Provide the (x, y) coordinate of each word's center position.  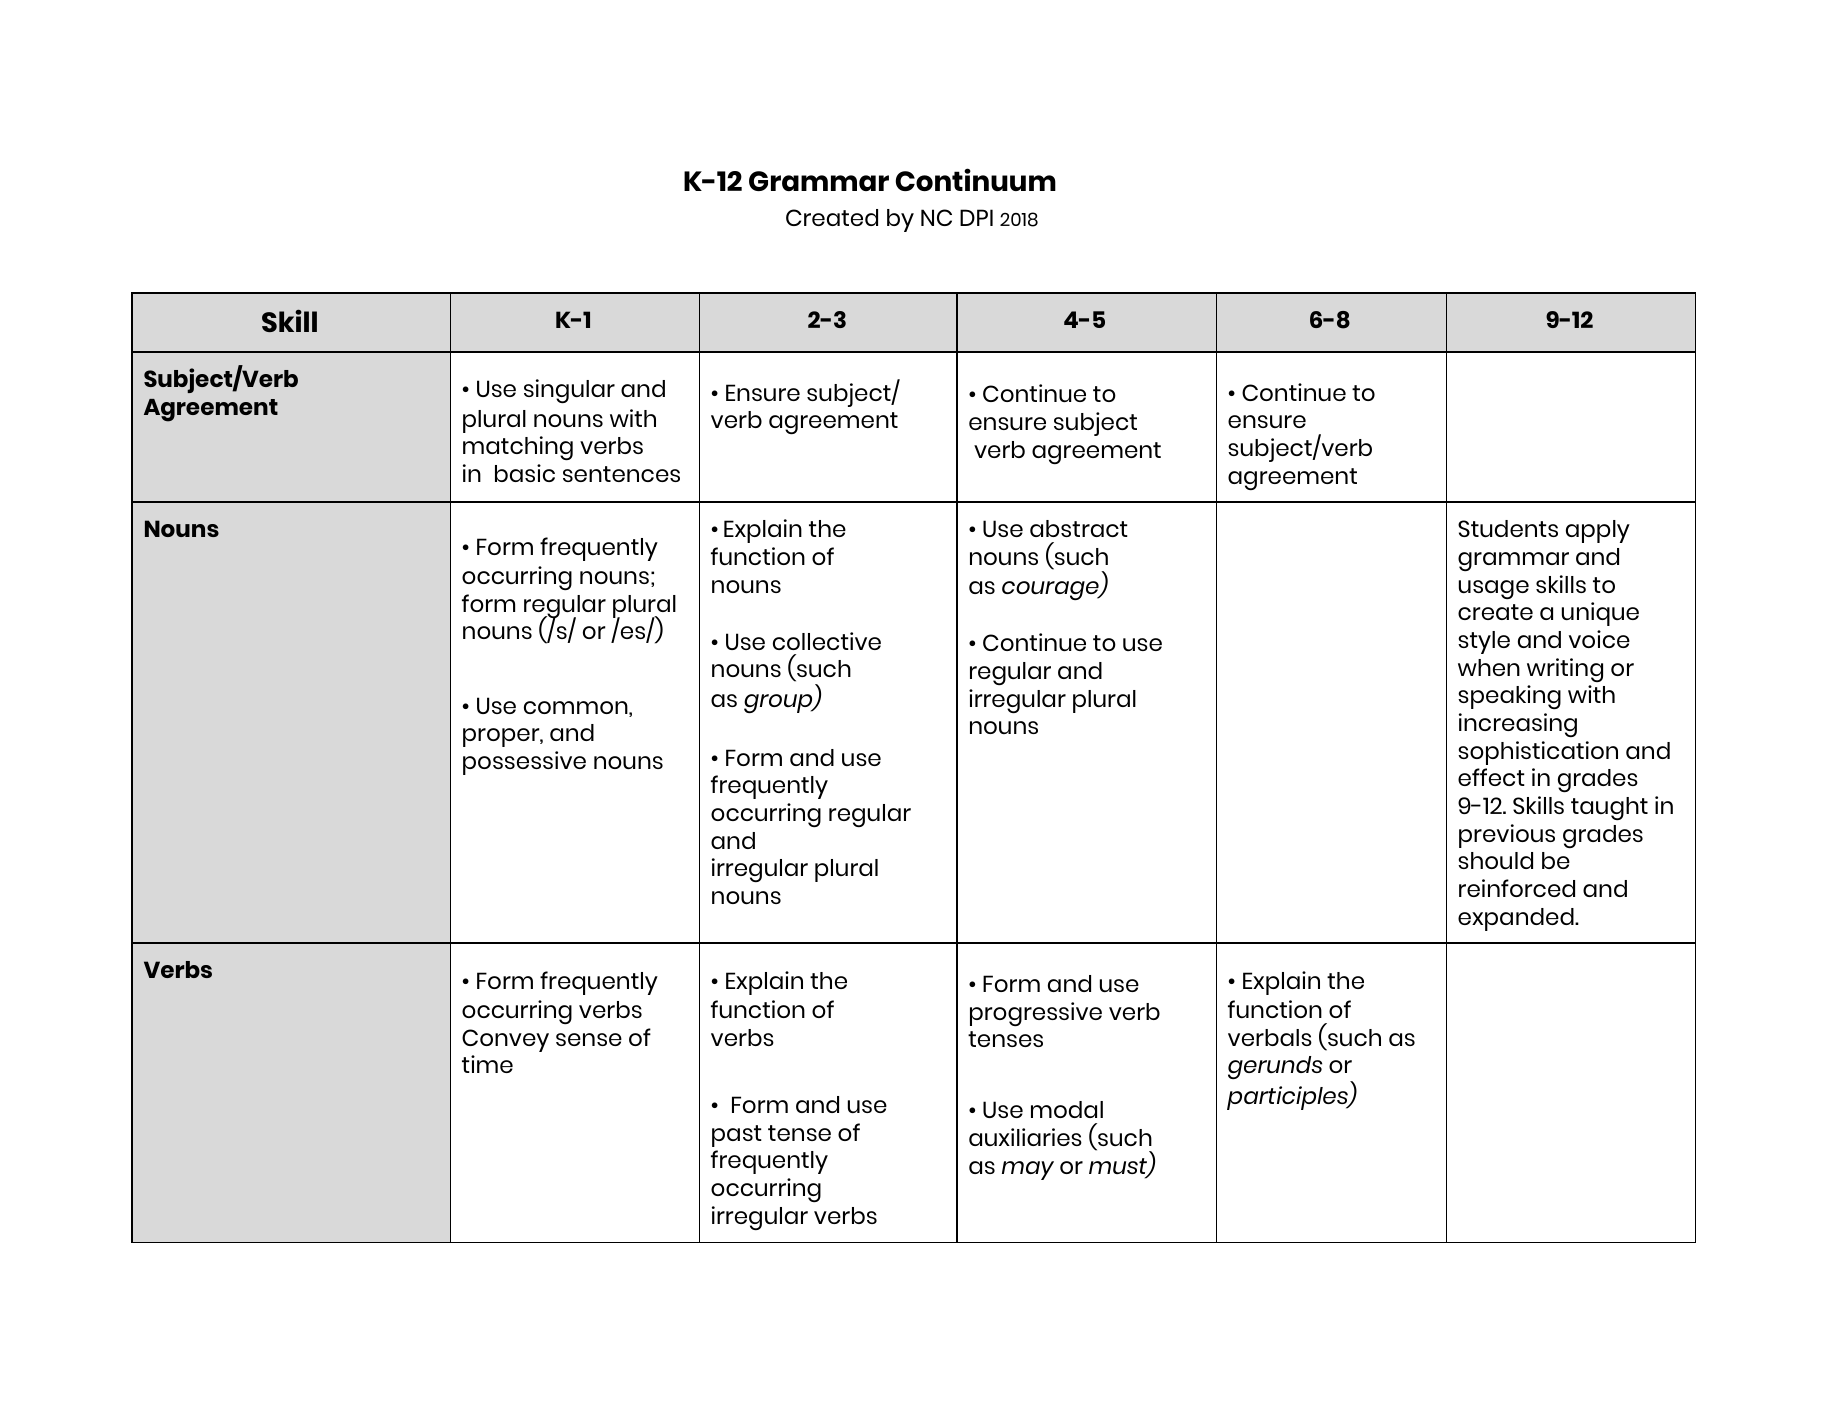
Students (1508, 528)
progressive (1036, 1014)
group (779, 703)
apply (1598, 531)
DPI (976, 217)
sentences (621, 474)
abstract (1079, 528)
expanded (1517, 919)
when (1489, 667)
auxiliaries (1025, 1137)
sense (589, 1039)
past (737, 1136)
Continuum (976, 179)
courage (1051, 590)
